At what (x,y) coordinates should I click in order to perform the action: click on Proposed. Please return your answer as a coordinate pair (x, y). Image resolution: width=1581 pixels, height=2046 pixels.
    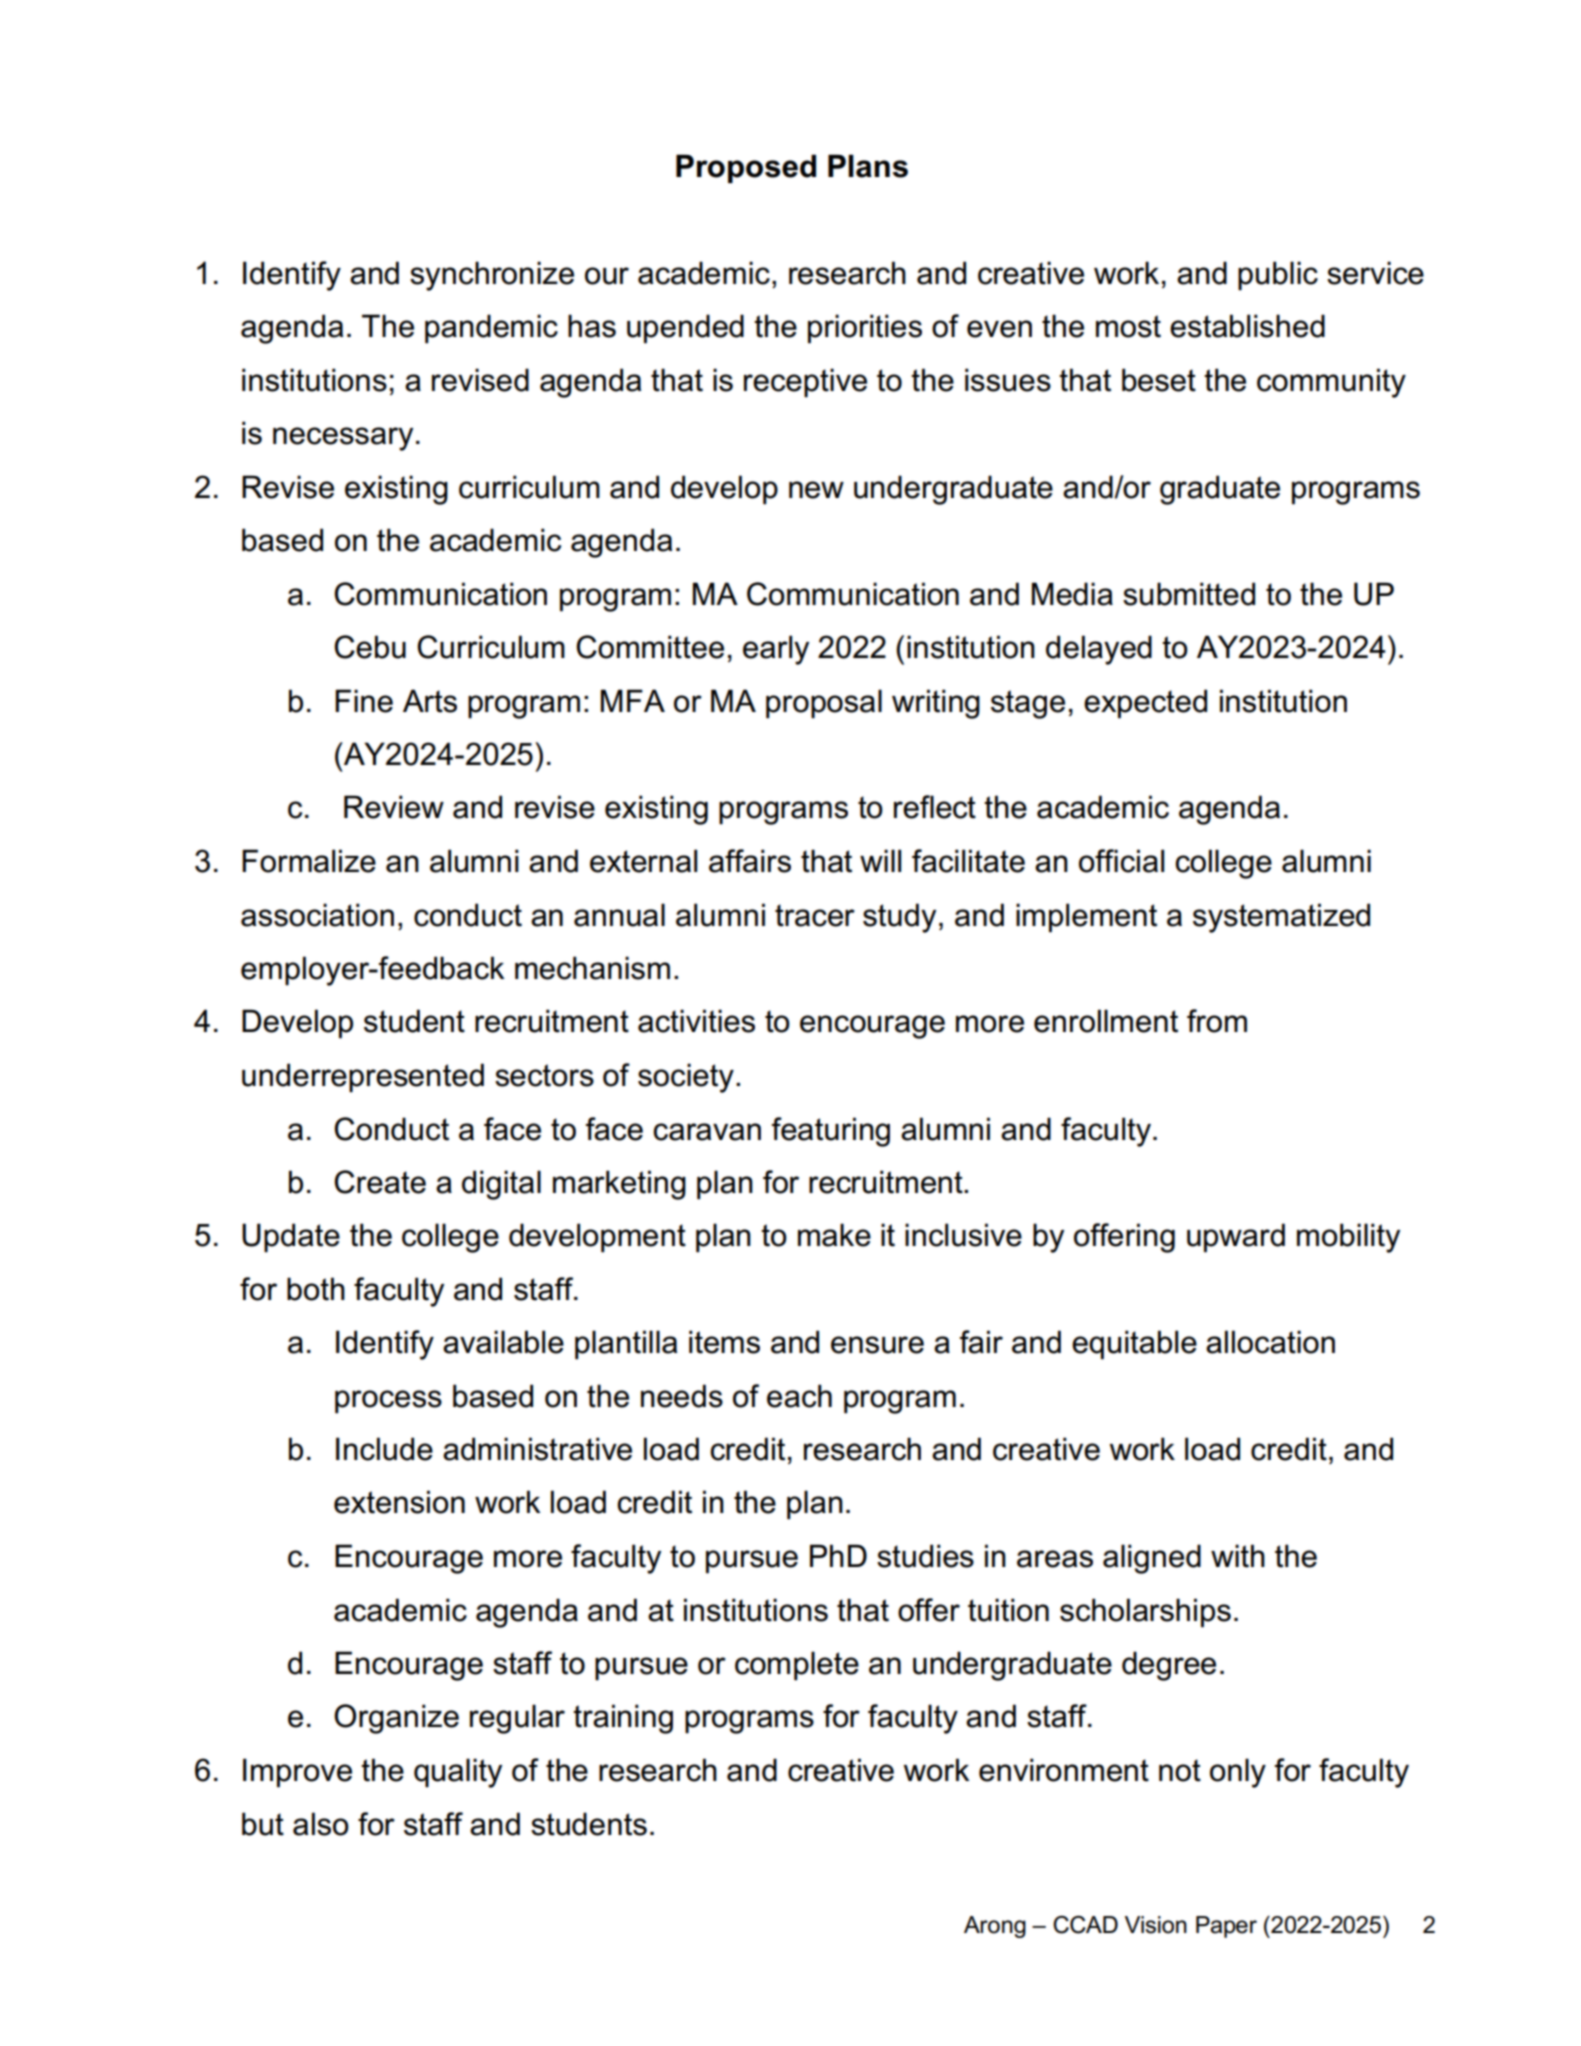
    Looking at the image, I should click on (746, 168).
